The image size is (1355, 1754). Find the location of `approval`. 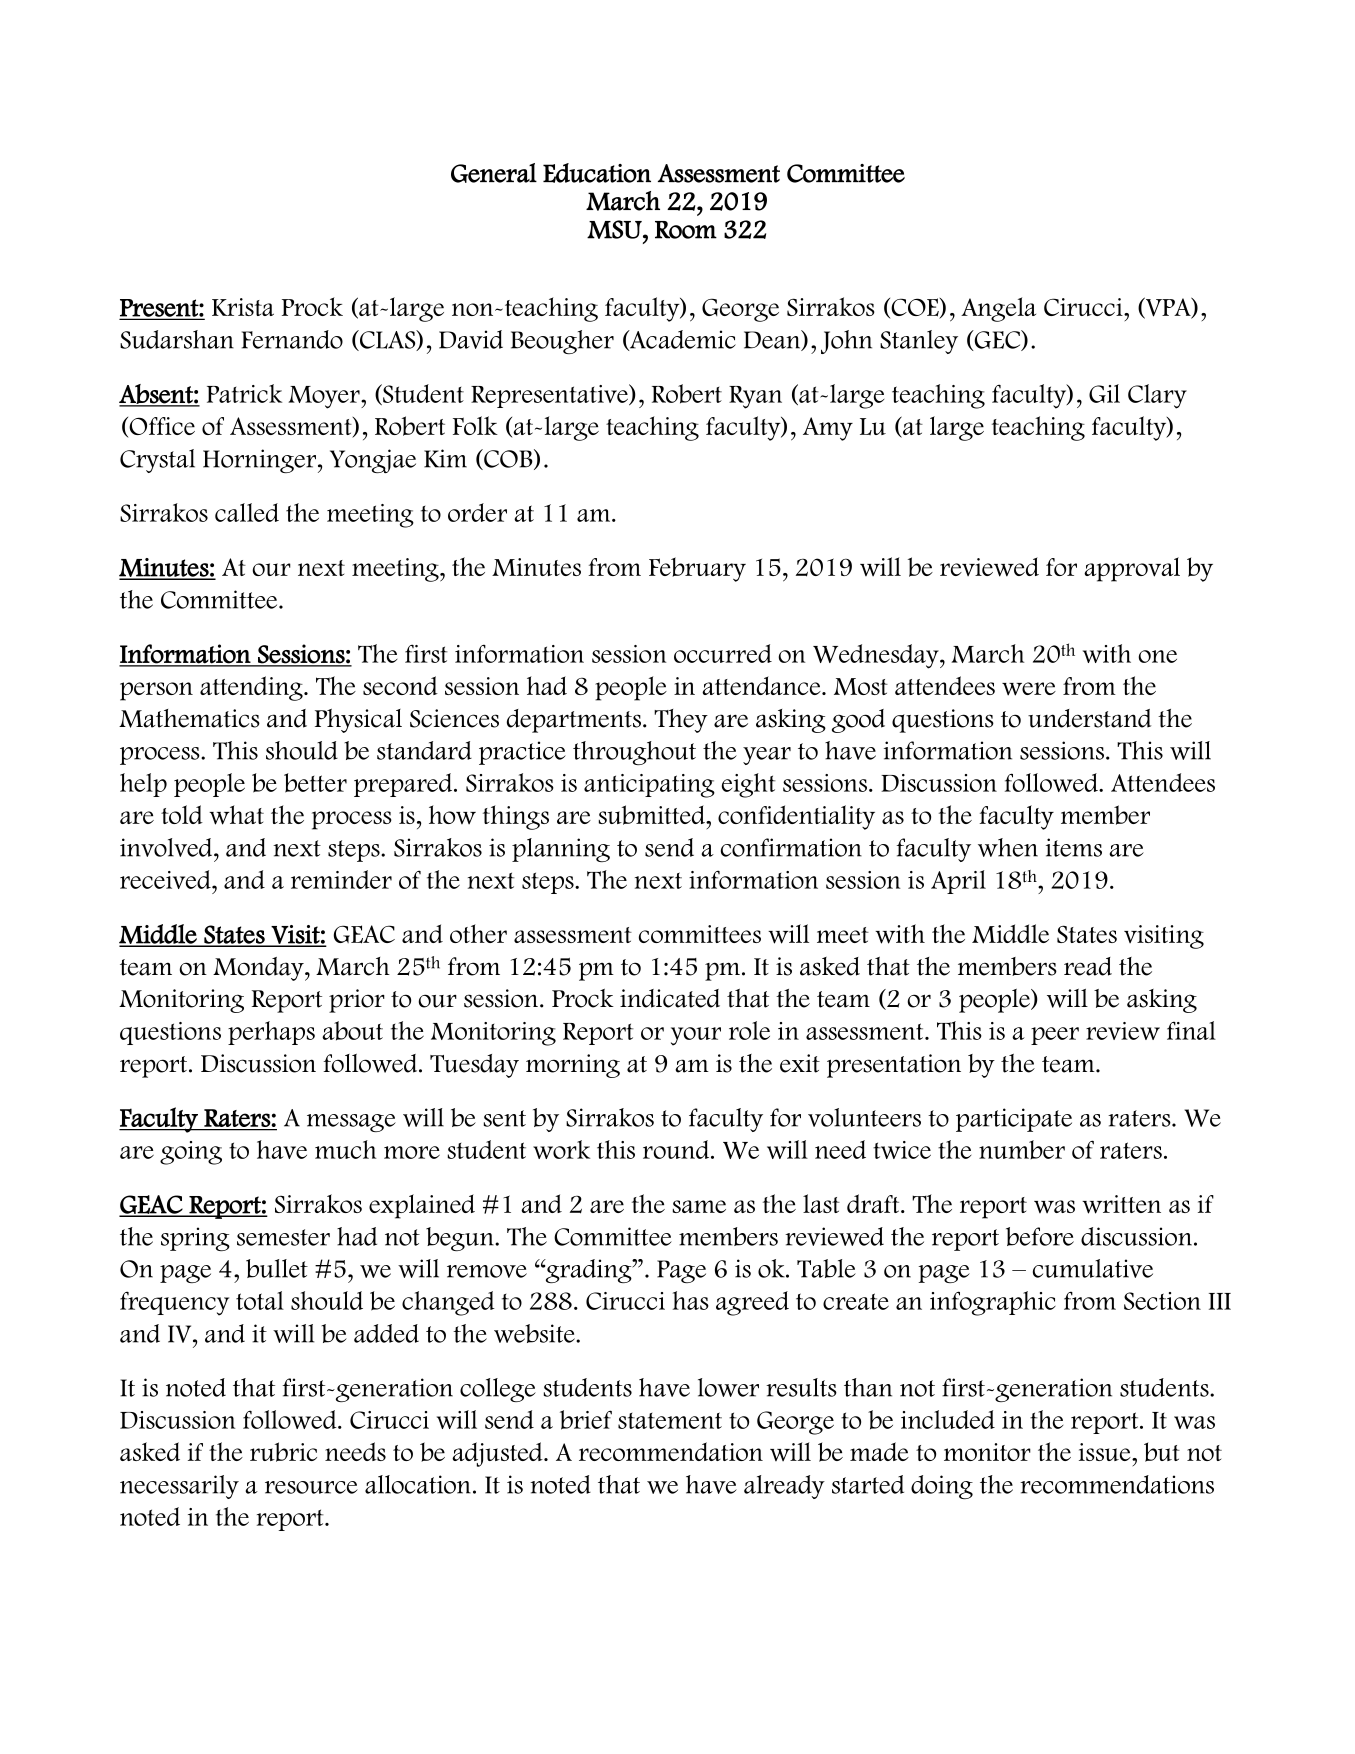

approval is located at coordinates (1132, 569).
